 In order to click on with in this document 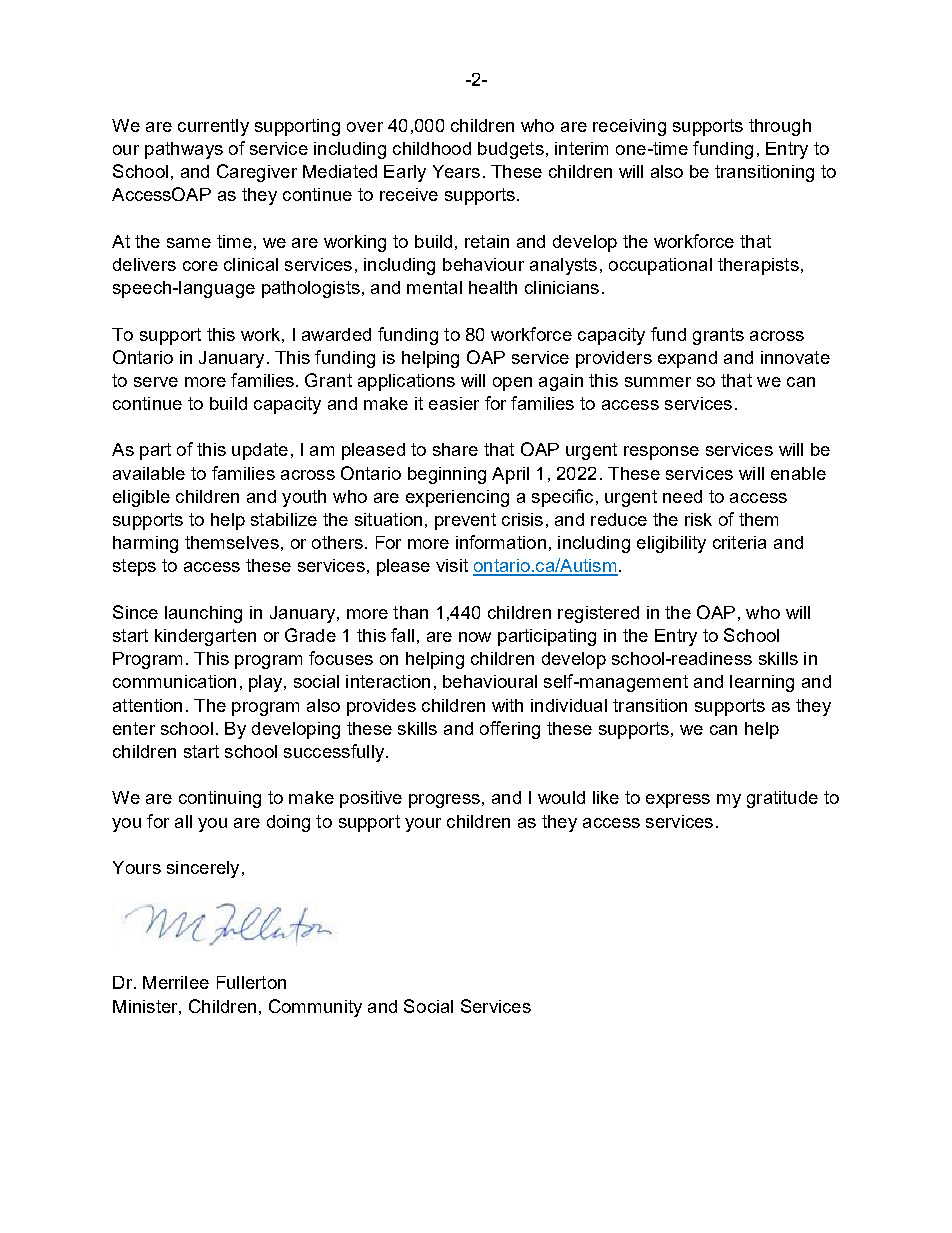, I will do `click(507, 705)`.
